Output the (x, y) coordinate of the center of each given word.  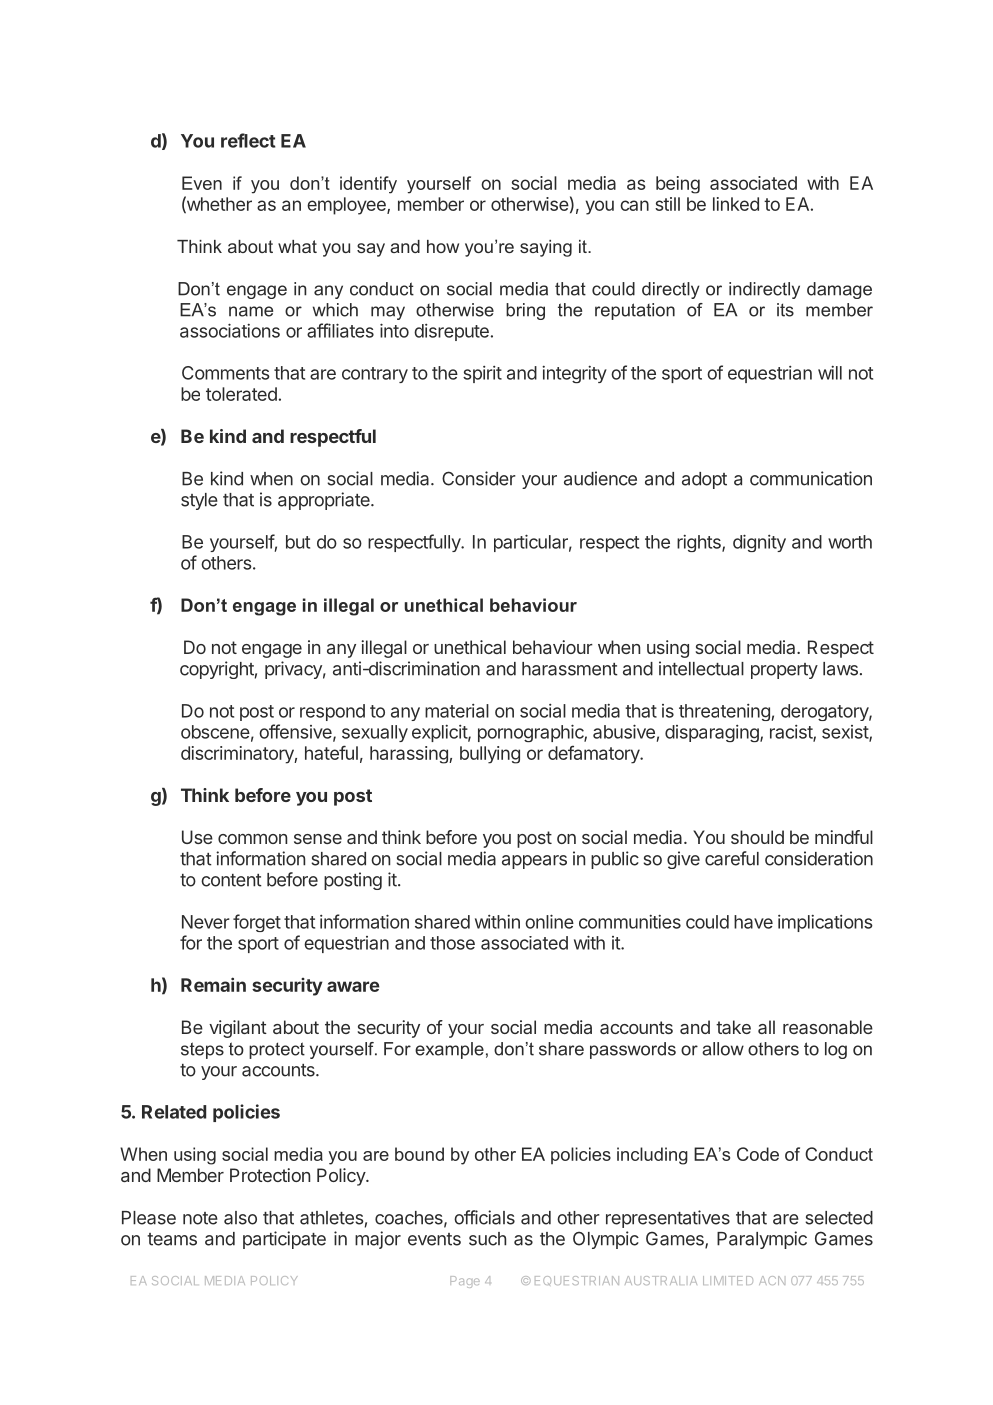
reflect (248, 140)
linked (736, 204)
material (457, 711)
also (240, 1218)
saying (546, 248)
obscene (215, 732)
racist (792, 733)
